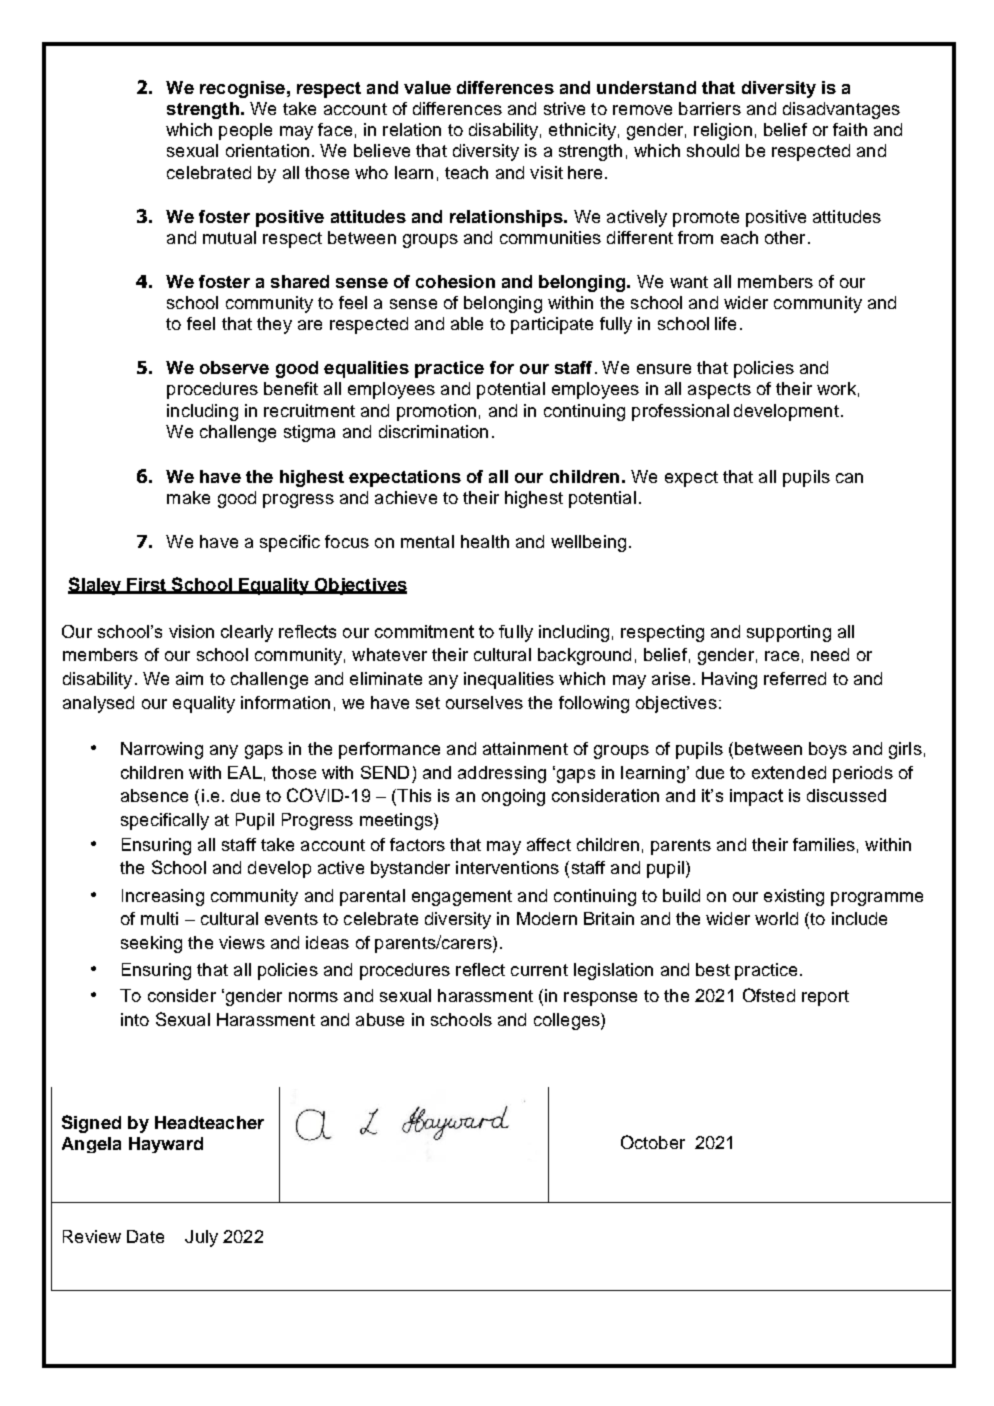 The width and height of the screenshot is (994, 1406). What do you see at coordinates (564, 108) in the screenshot?
I see `strive` at bounding box center [564, 108].
